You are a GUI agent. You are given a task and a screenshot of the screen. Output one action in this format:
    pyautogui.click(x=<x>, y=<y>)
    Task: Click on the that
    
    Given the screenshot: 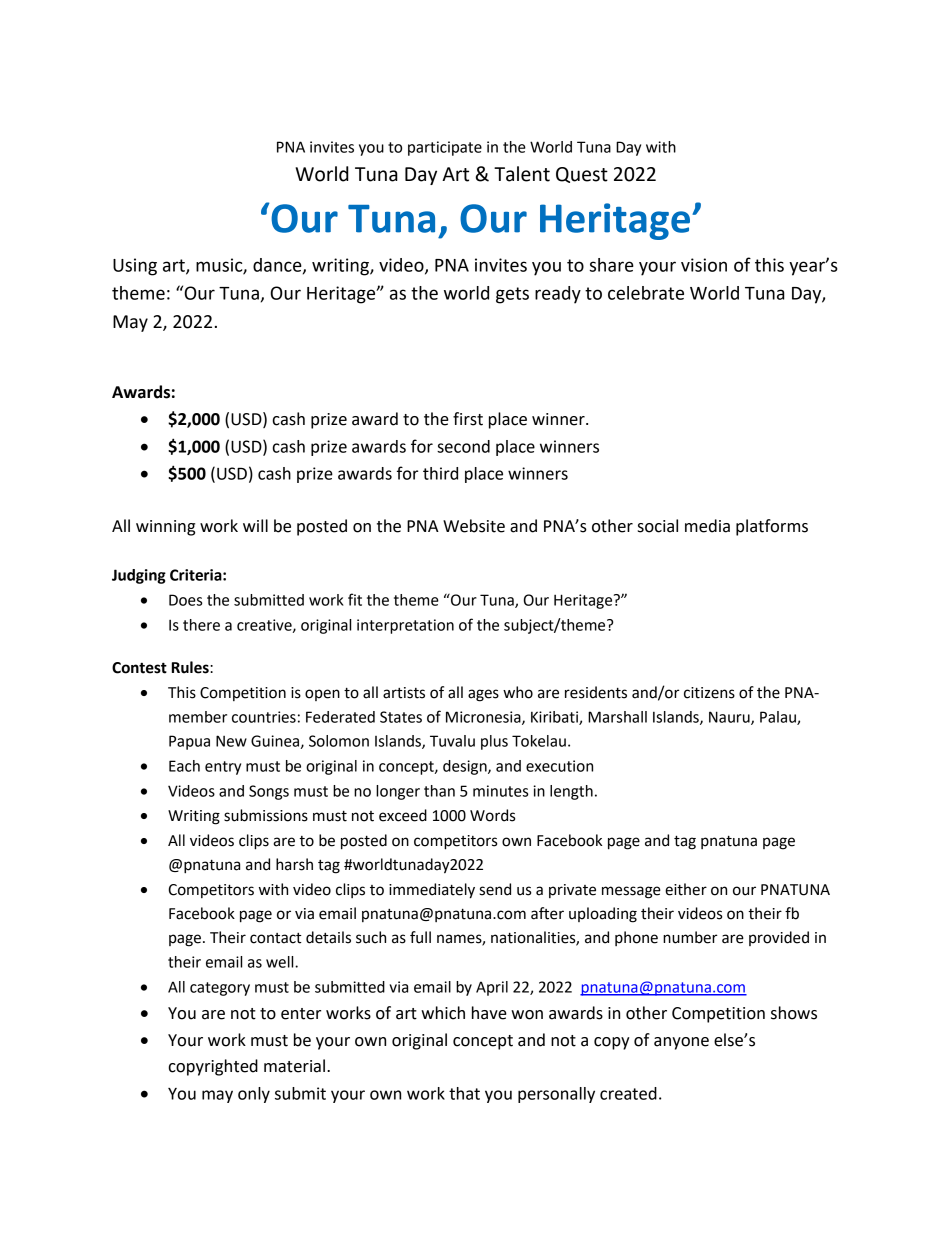 What is the action you would take?
    pyautogui.click(x=464, y=1093)
